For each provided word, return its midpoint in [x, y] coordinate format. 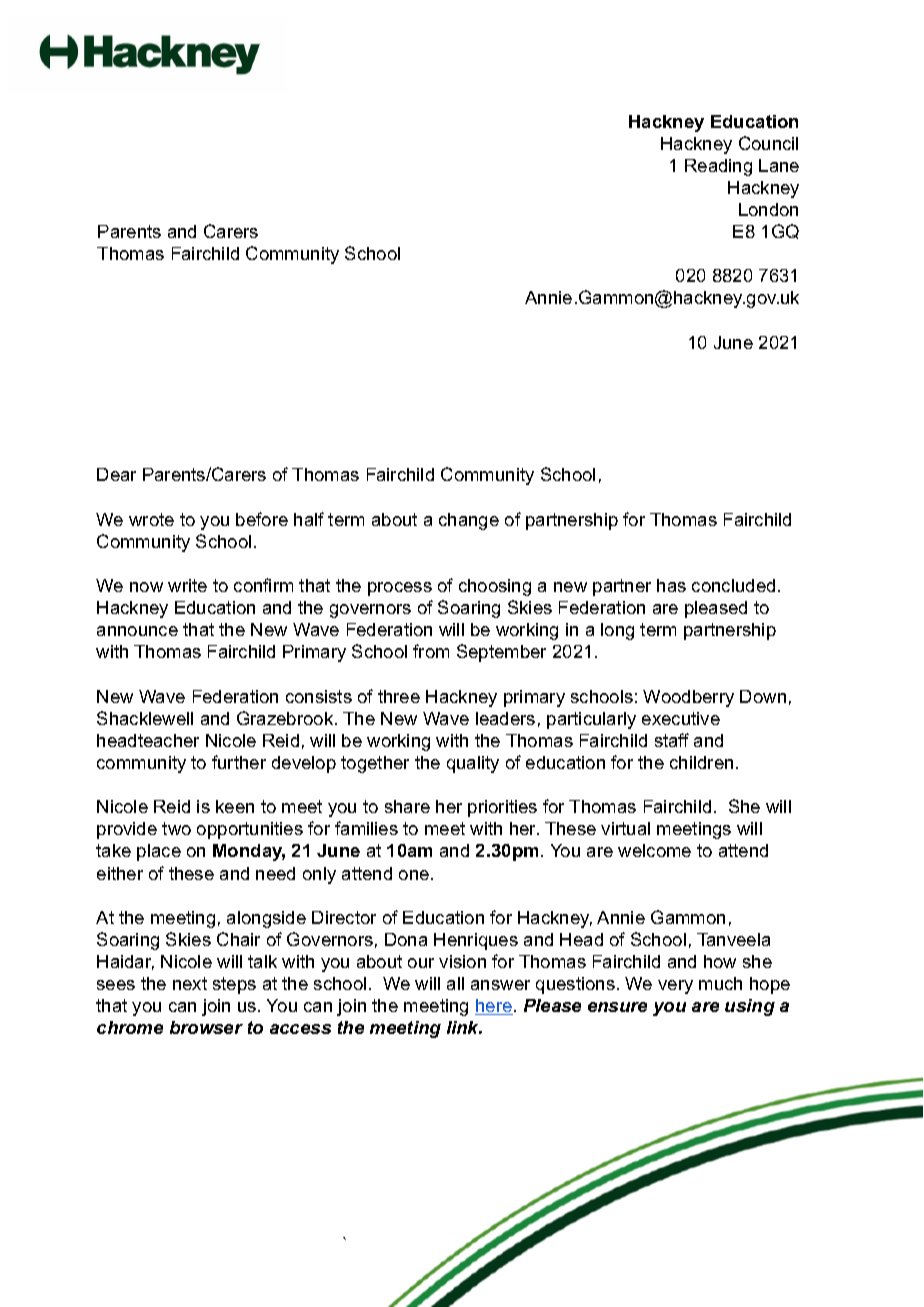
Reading [718, 167]
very [675, 987]
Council [768, 143]
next [190, 983]
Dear [116, 474]
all [455, 983]
